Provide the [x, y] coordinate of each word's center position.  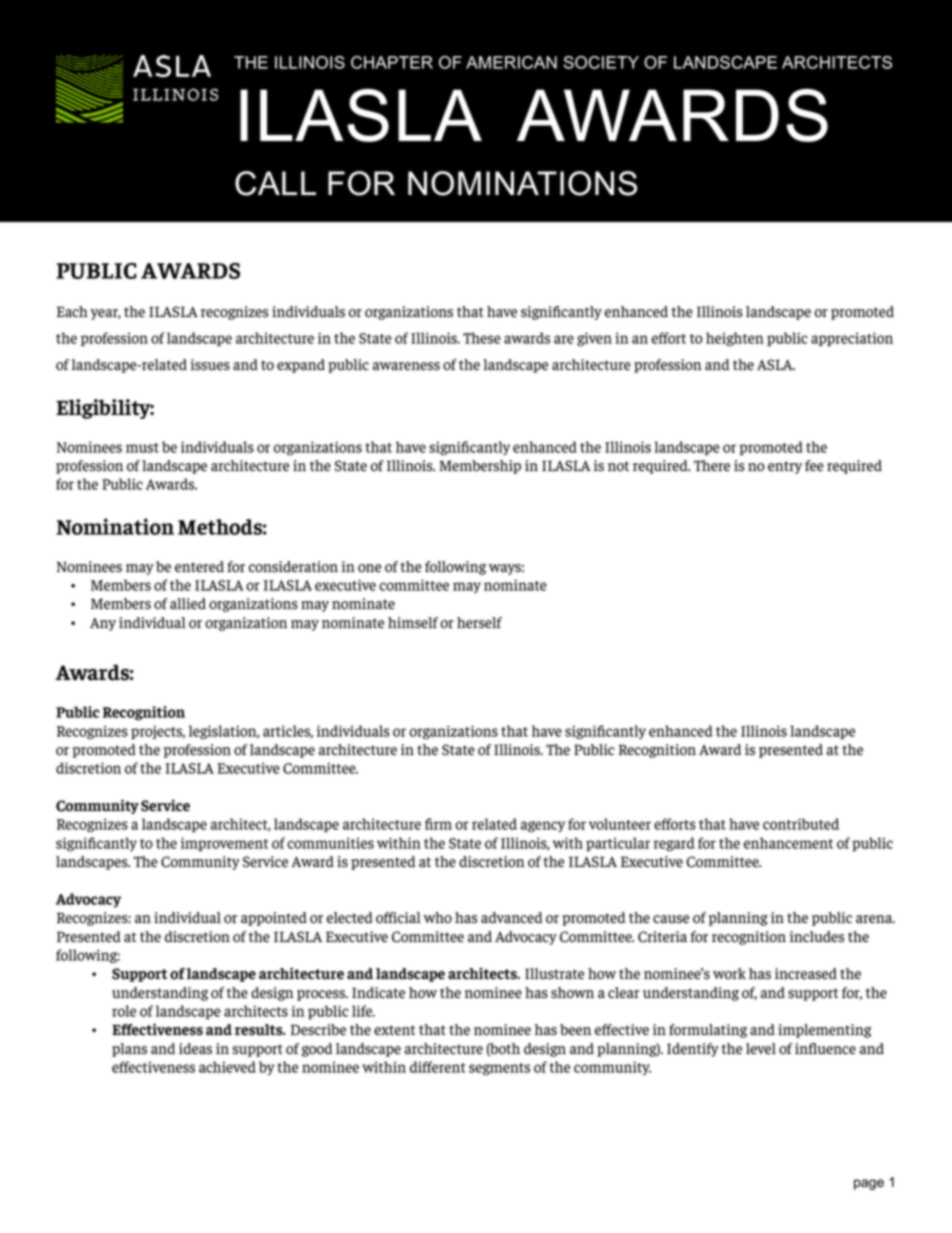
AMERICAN [511, 62]
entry [785, 467]
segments [499, 1069]
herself [479, 623]
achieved [227, 1067]
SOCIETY [601, 62]
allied [188, 603]
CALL [275, 183]
